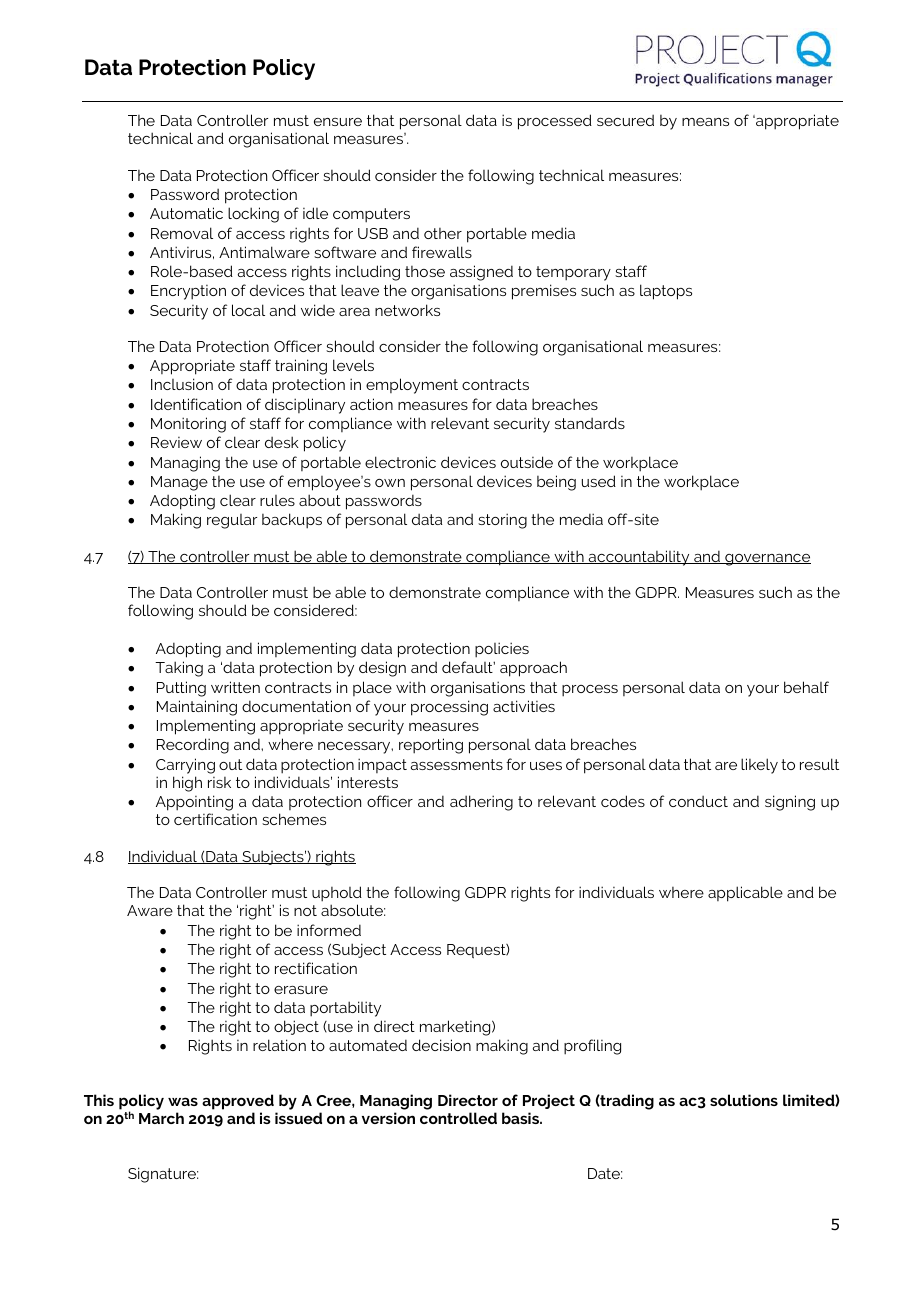 The height and width of the document is (1308, 924). I want to click on controlled, so click(458, 1118).
